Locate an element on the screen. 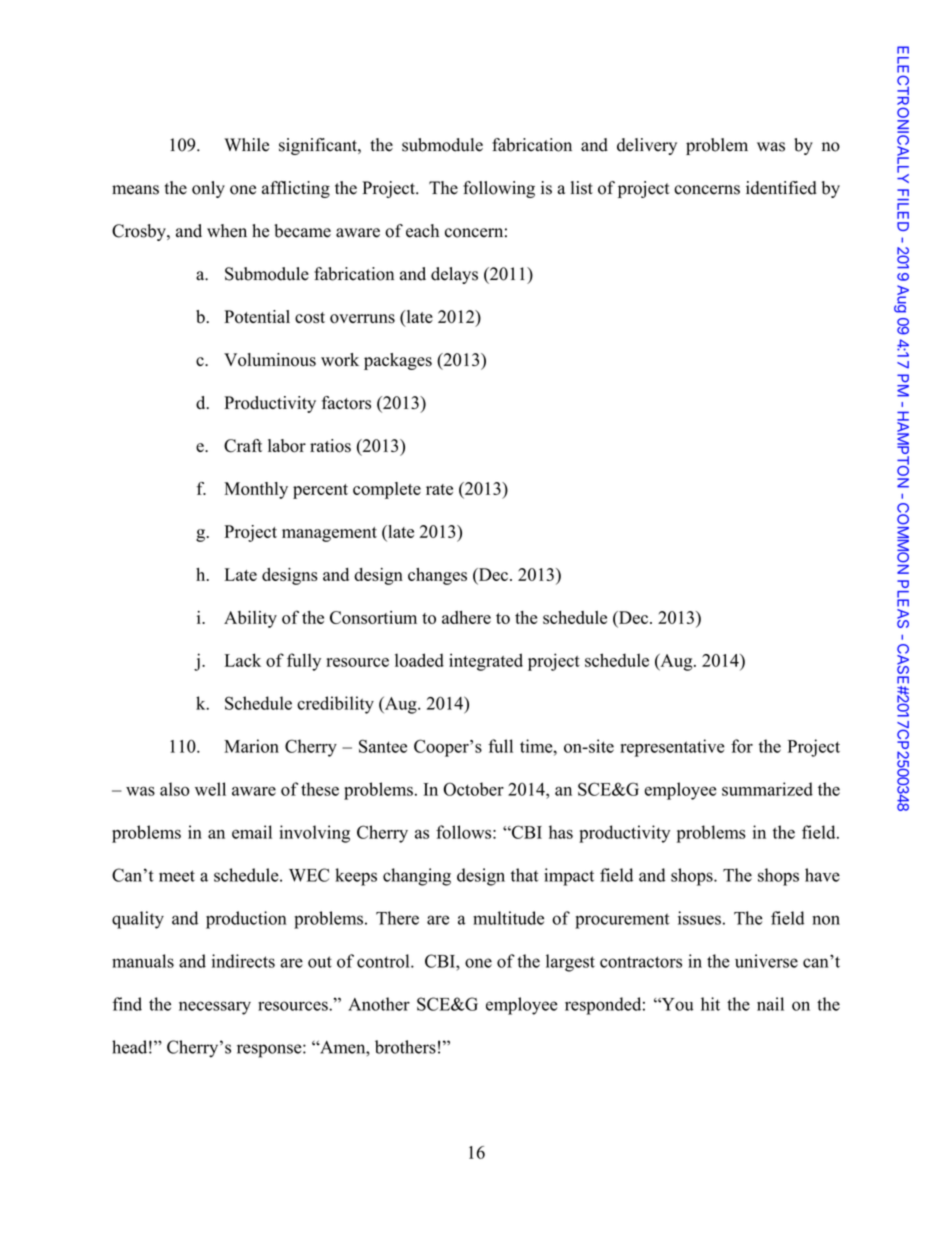 This screenshot has width=952, height=1233. following is located at coordinates (499, 189).
